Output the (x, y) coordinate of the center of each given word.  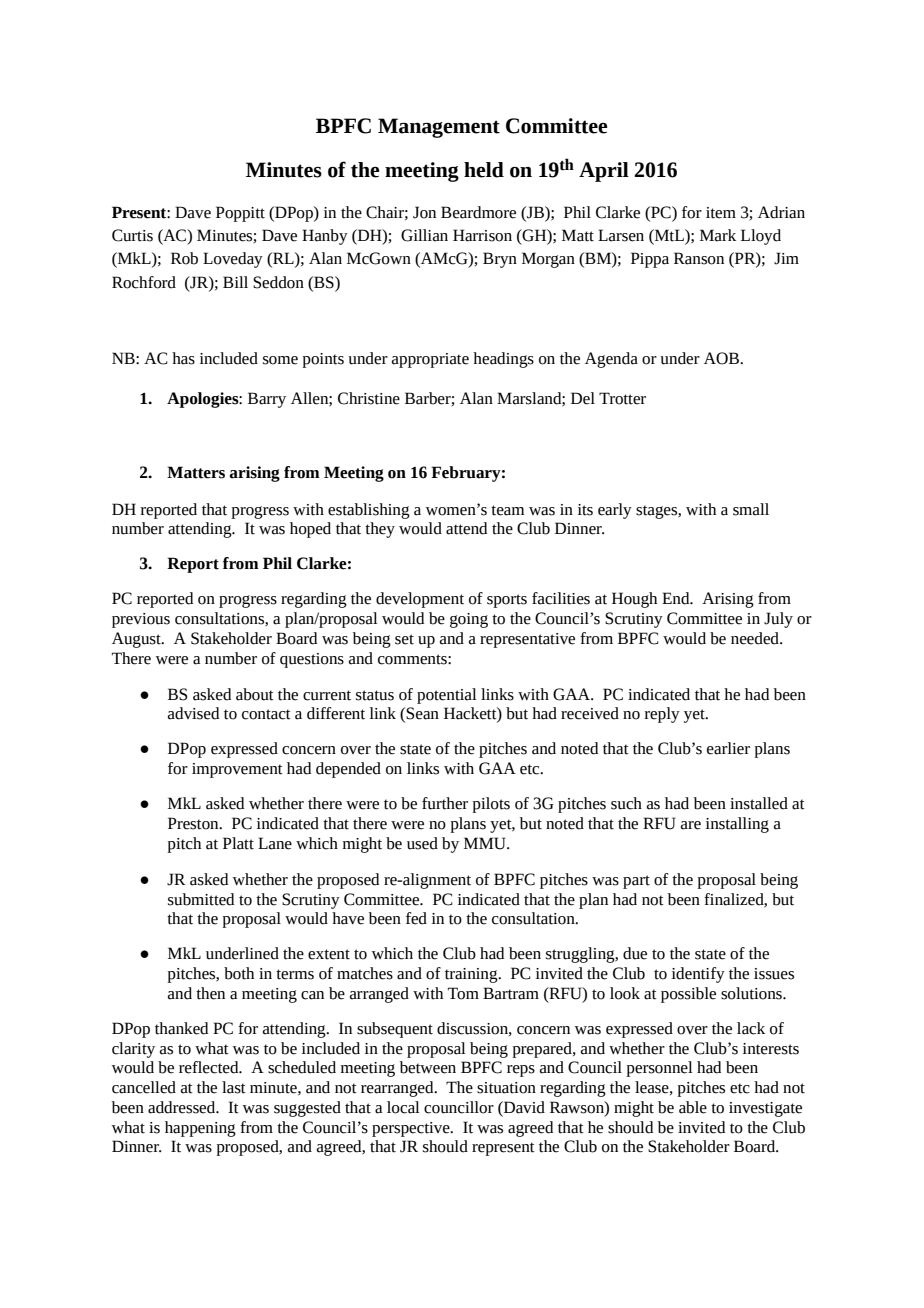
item (721, 213)
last (234, 1087)
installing (737, 825)
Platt (238, 843)
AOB (722, 358)
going (469, 620)
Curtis (132, 235)
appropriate (430, 360)
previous (141, 620)
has (183, 358)
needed (756, 638)
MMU (486, 843)
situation (506, 1088)
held (484, 170)
